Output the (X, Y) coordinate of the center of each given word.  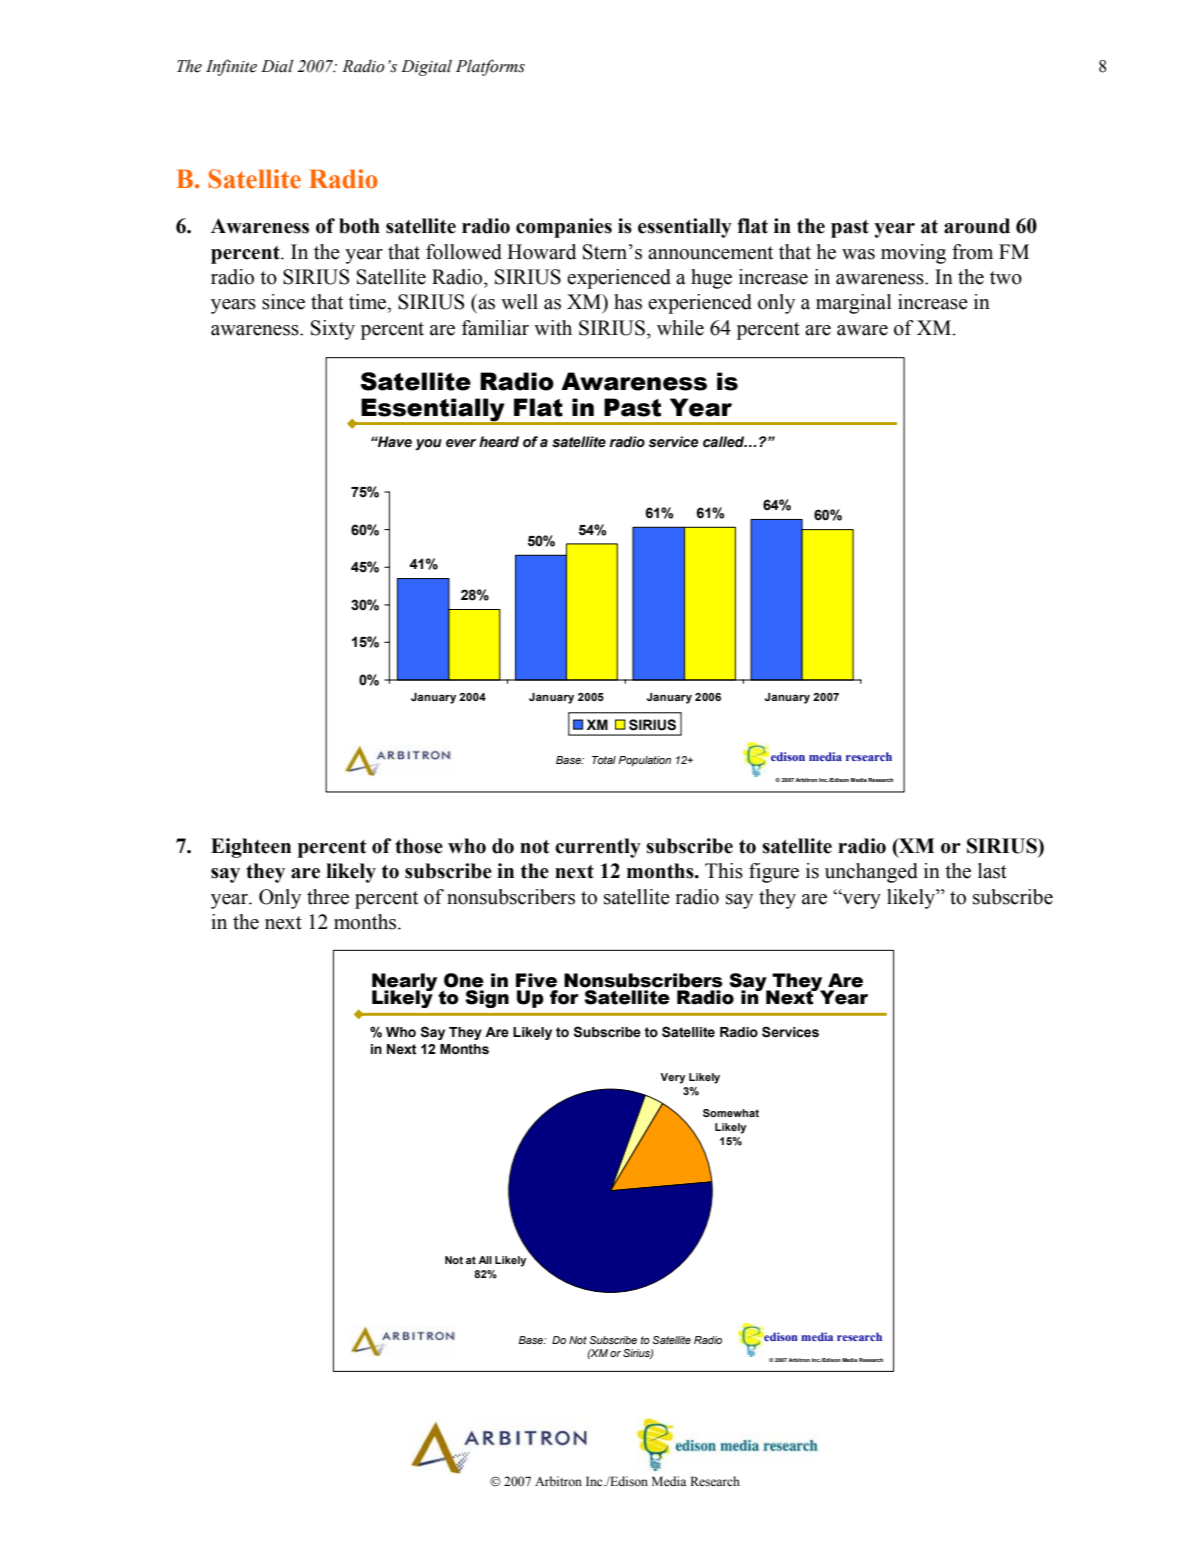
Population (644, 761)
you (428, 444)
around (977, 226)
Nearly (404, 983)
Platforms (490, 67)
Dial (277, 66)
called (725, 442)
